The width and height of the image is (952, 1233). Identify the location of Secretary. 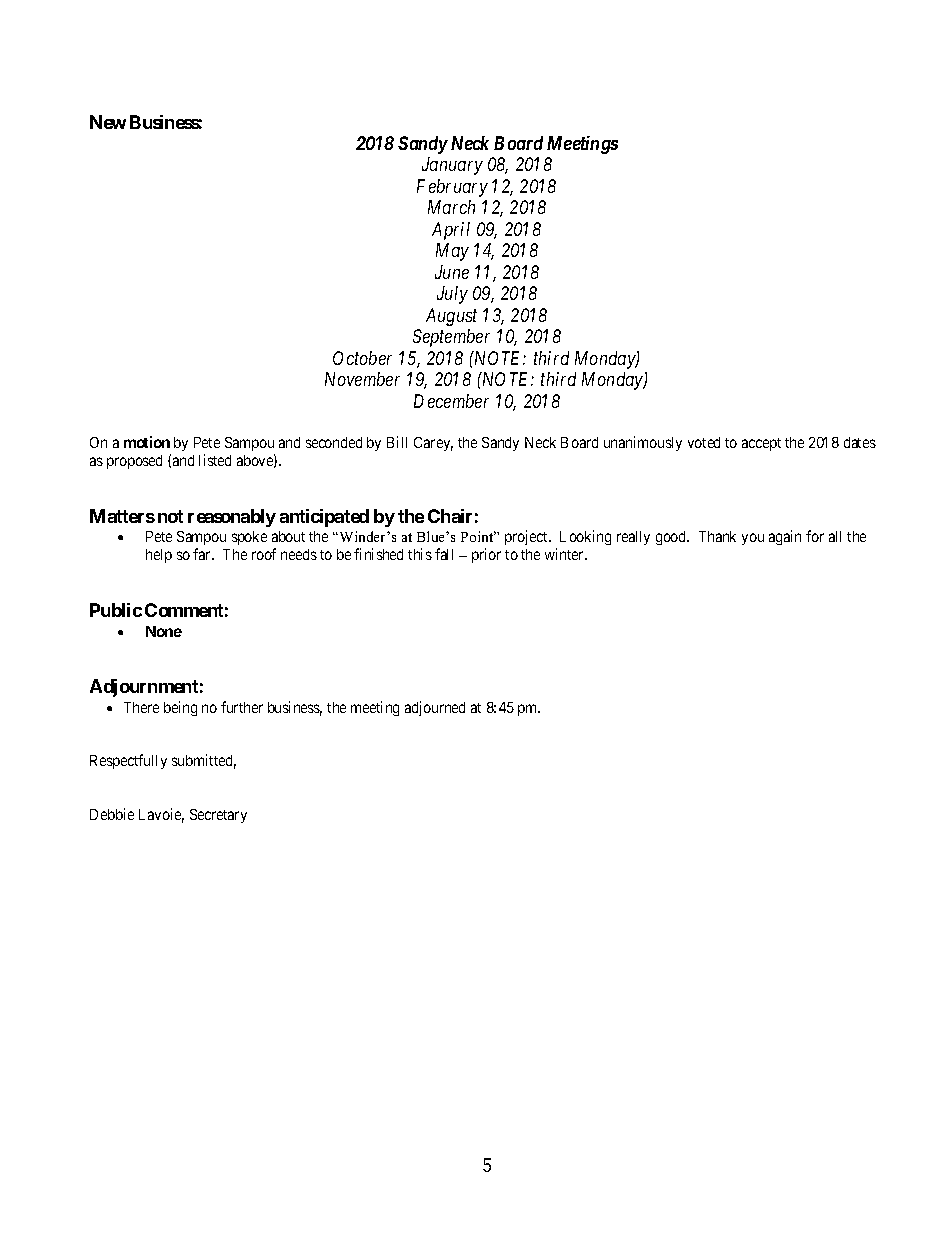
(218, 816).
